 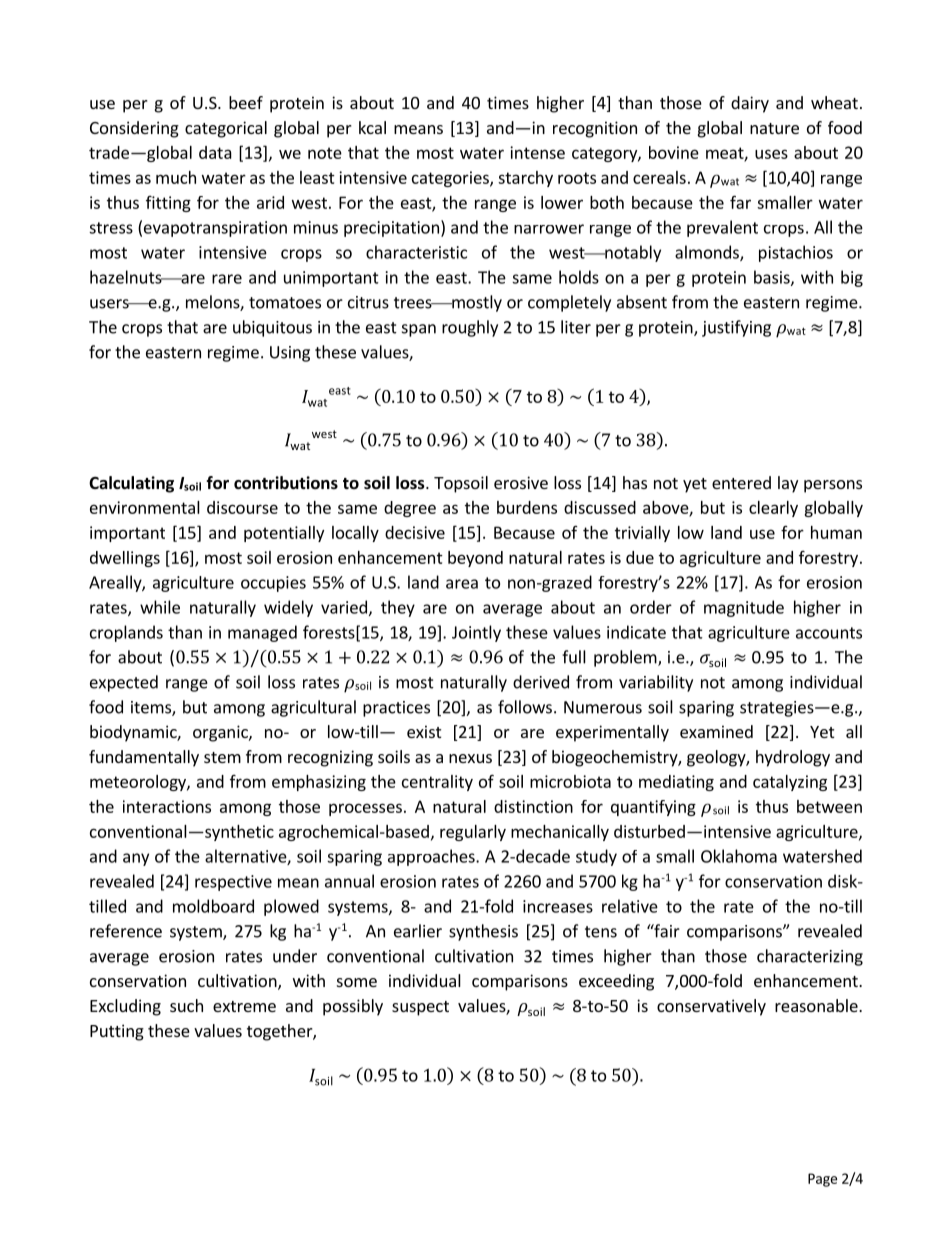 I want to click on suspect, so click(x=420, y=1008).
